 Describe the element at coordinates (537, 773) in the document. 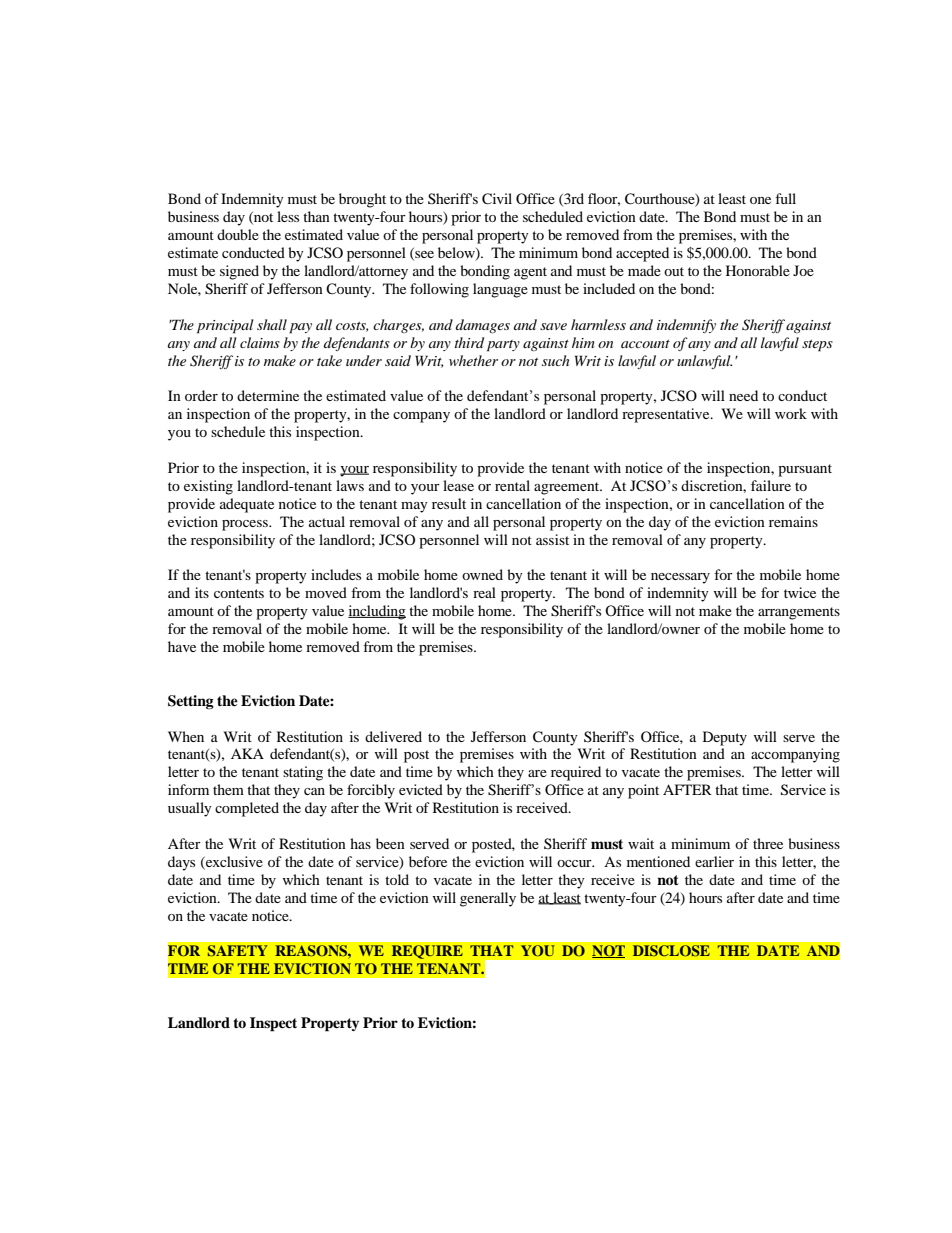

I see `are` at that location.
